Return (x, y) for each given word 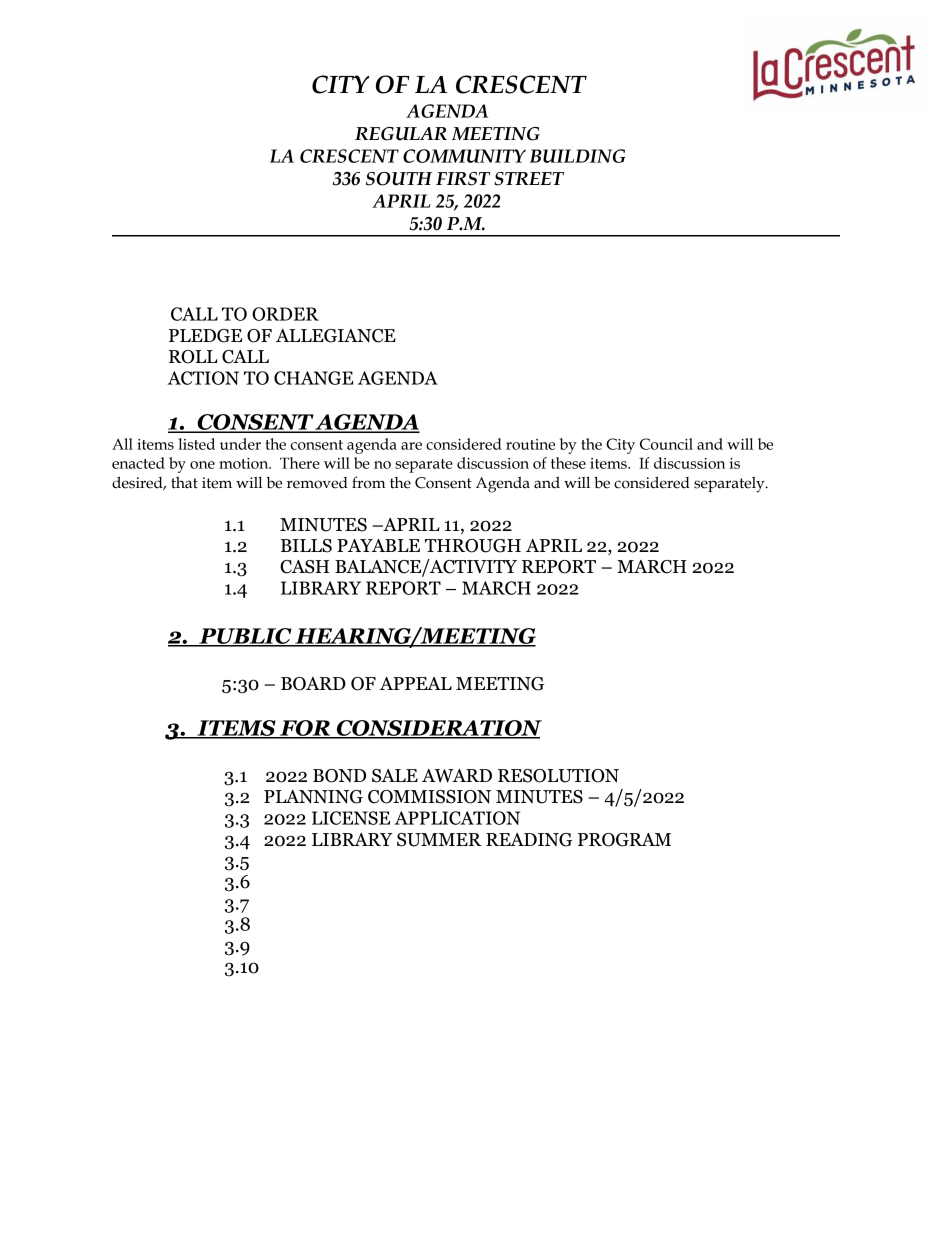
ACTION (203, 378)
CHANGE (314, 378)
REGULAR (401, 134)
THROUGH (473, 546)
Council (666, 444)
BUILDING (578, 156)
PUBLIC (245, 637)
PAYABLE (378, 545)
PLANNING (313, 797)
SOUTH (399, 179)
